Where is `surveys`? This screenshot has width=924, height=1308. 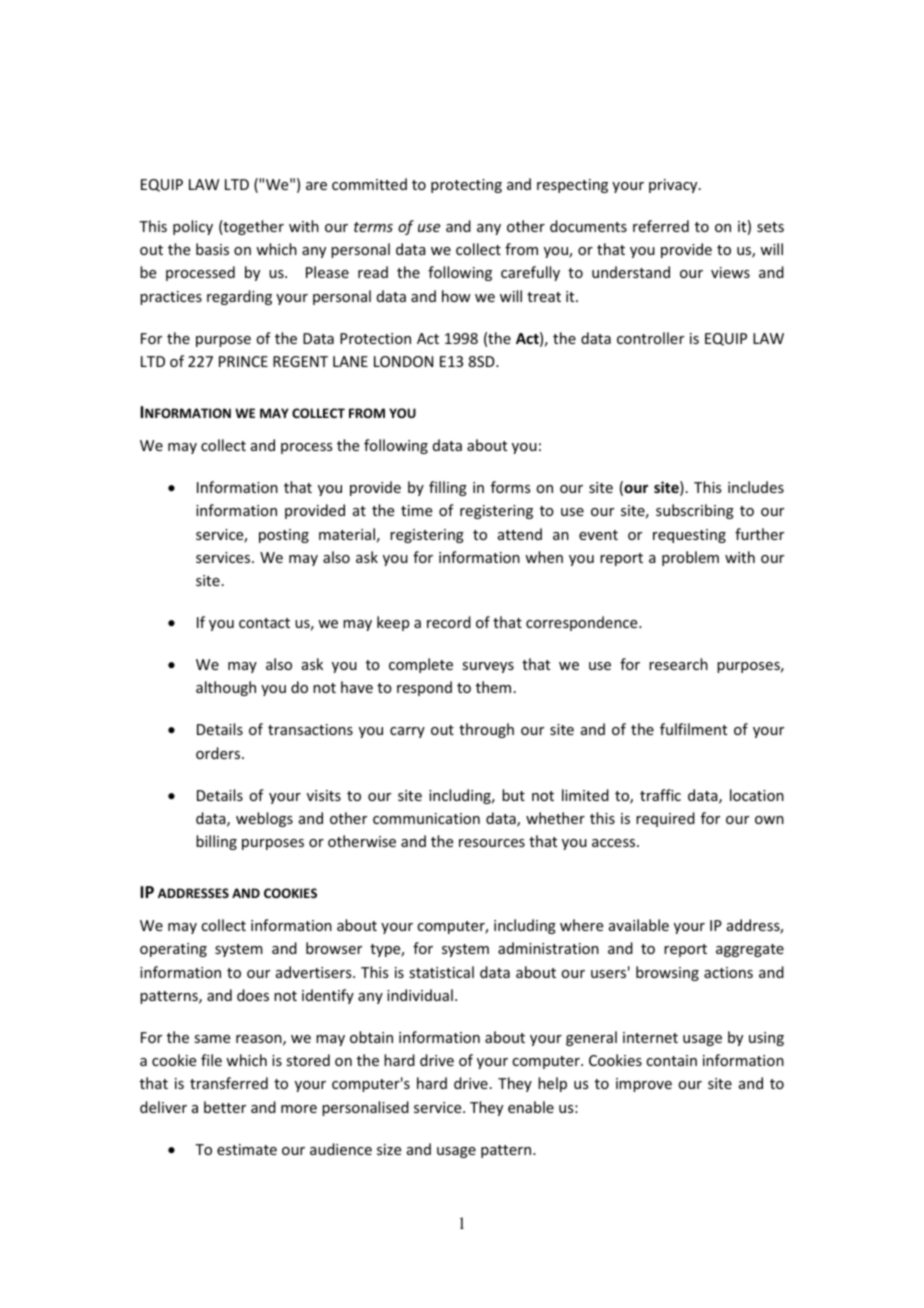
surveys is located at coordinates (488, 667).
